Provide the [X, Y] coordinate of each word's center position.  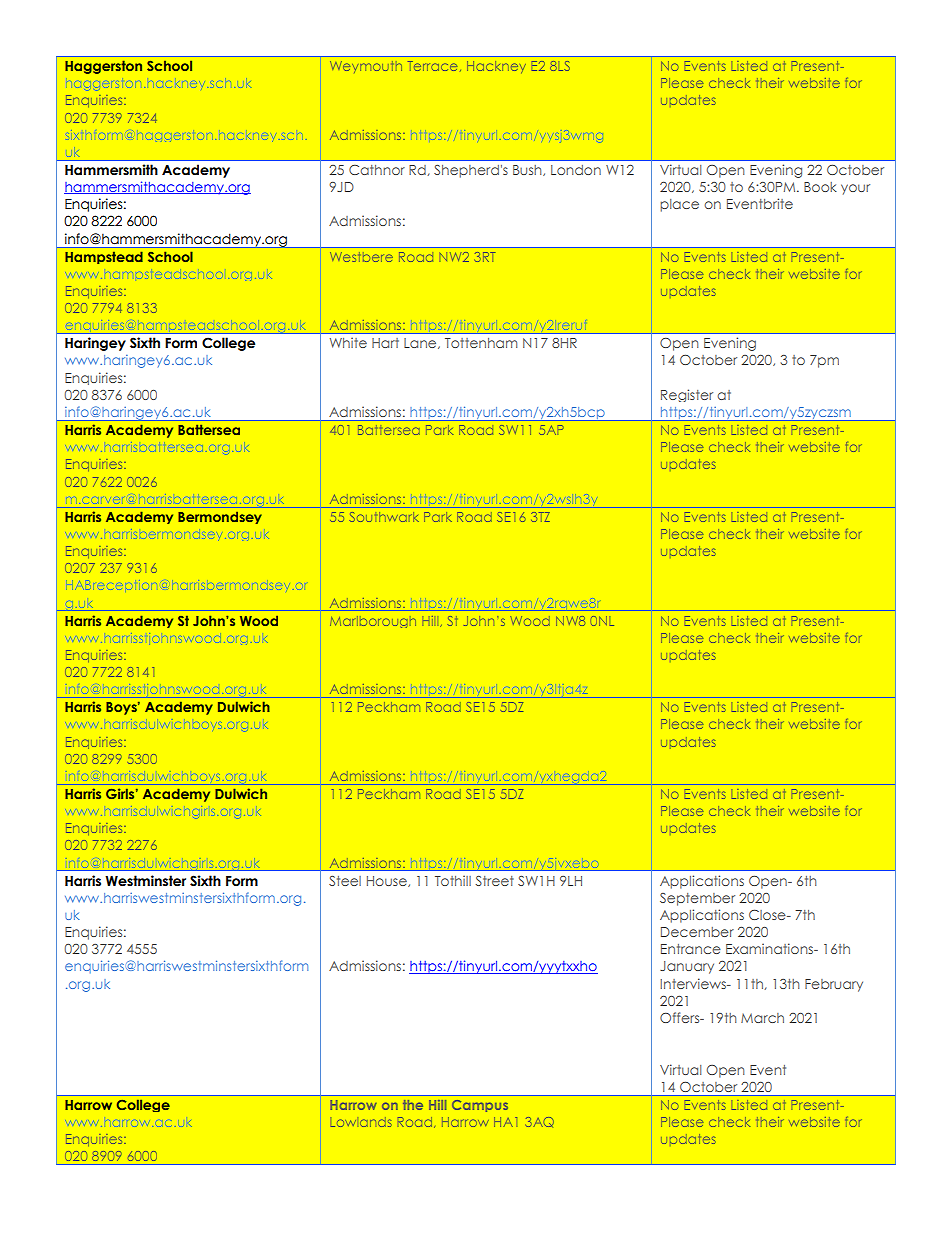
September [697, 899]
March [762, 1018]
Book [820, 187]
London [576, 170]
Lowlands [361, 1122]
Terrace [433, 66]
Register [687, 395]
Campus [480, 1106]
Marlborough [373, 622]
